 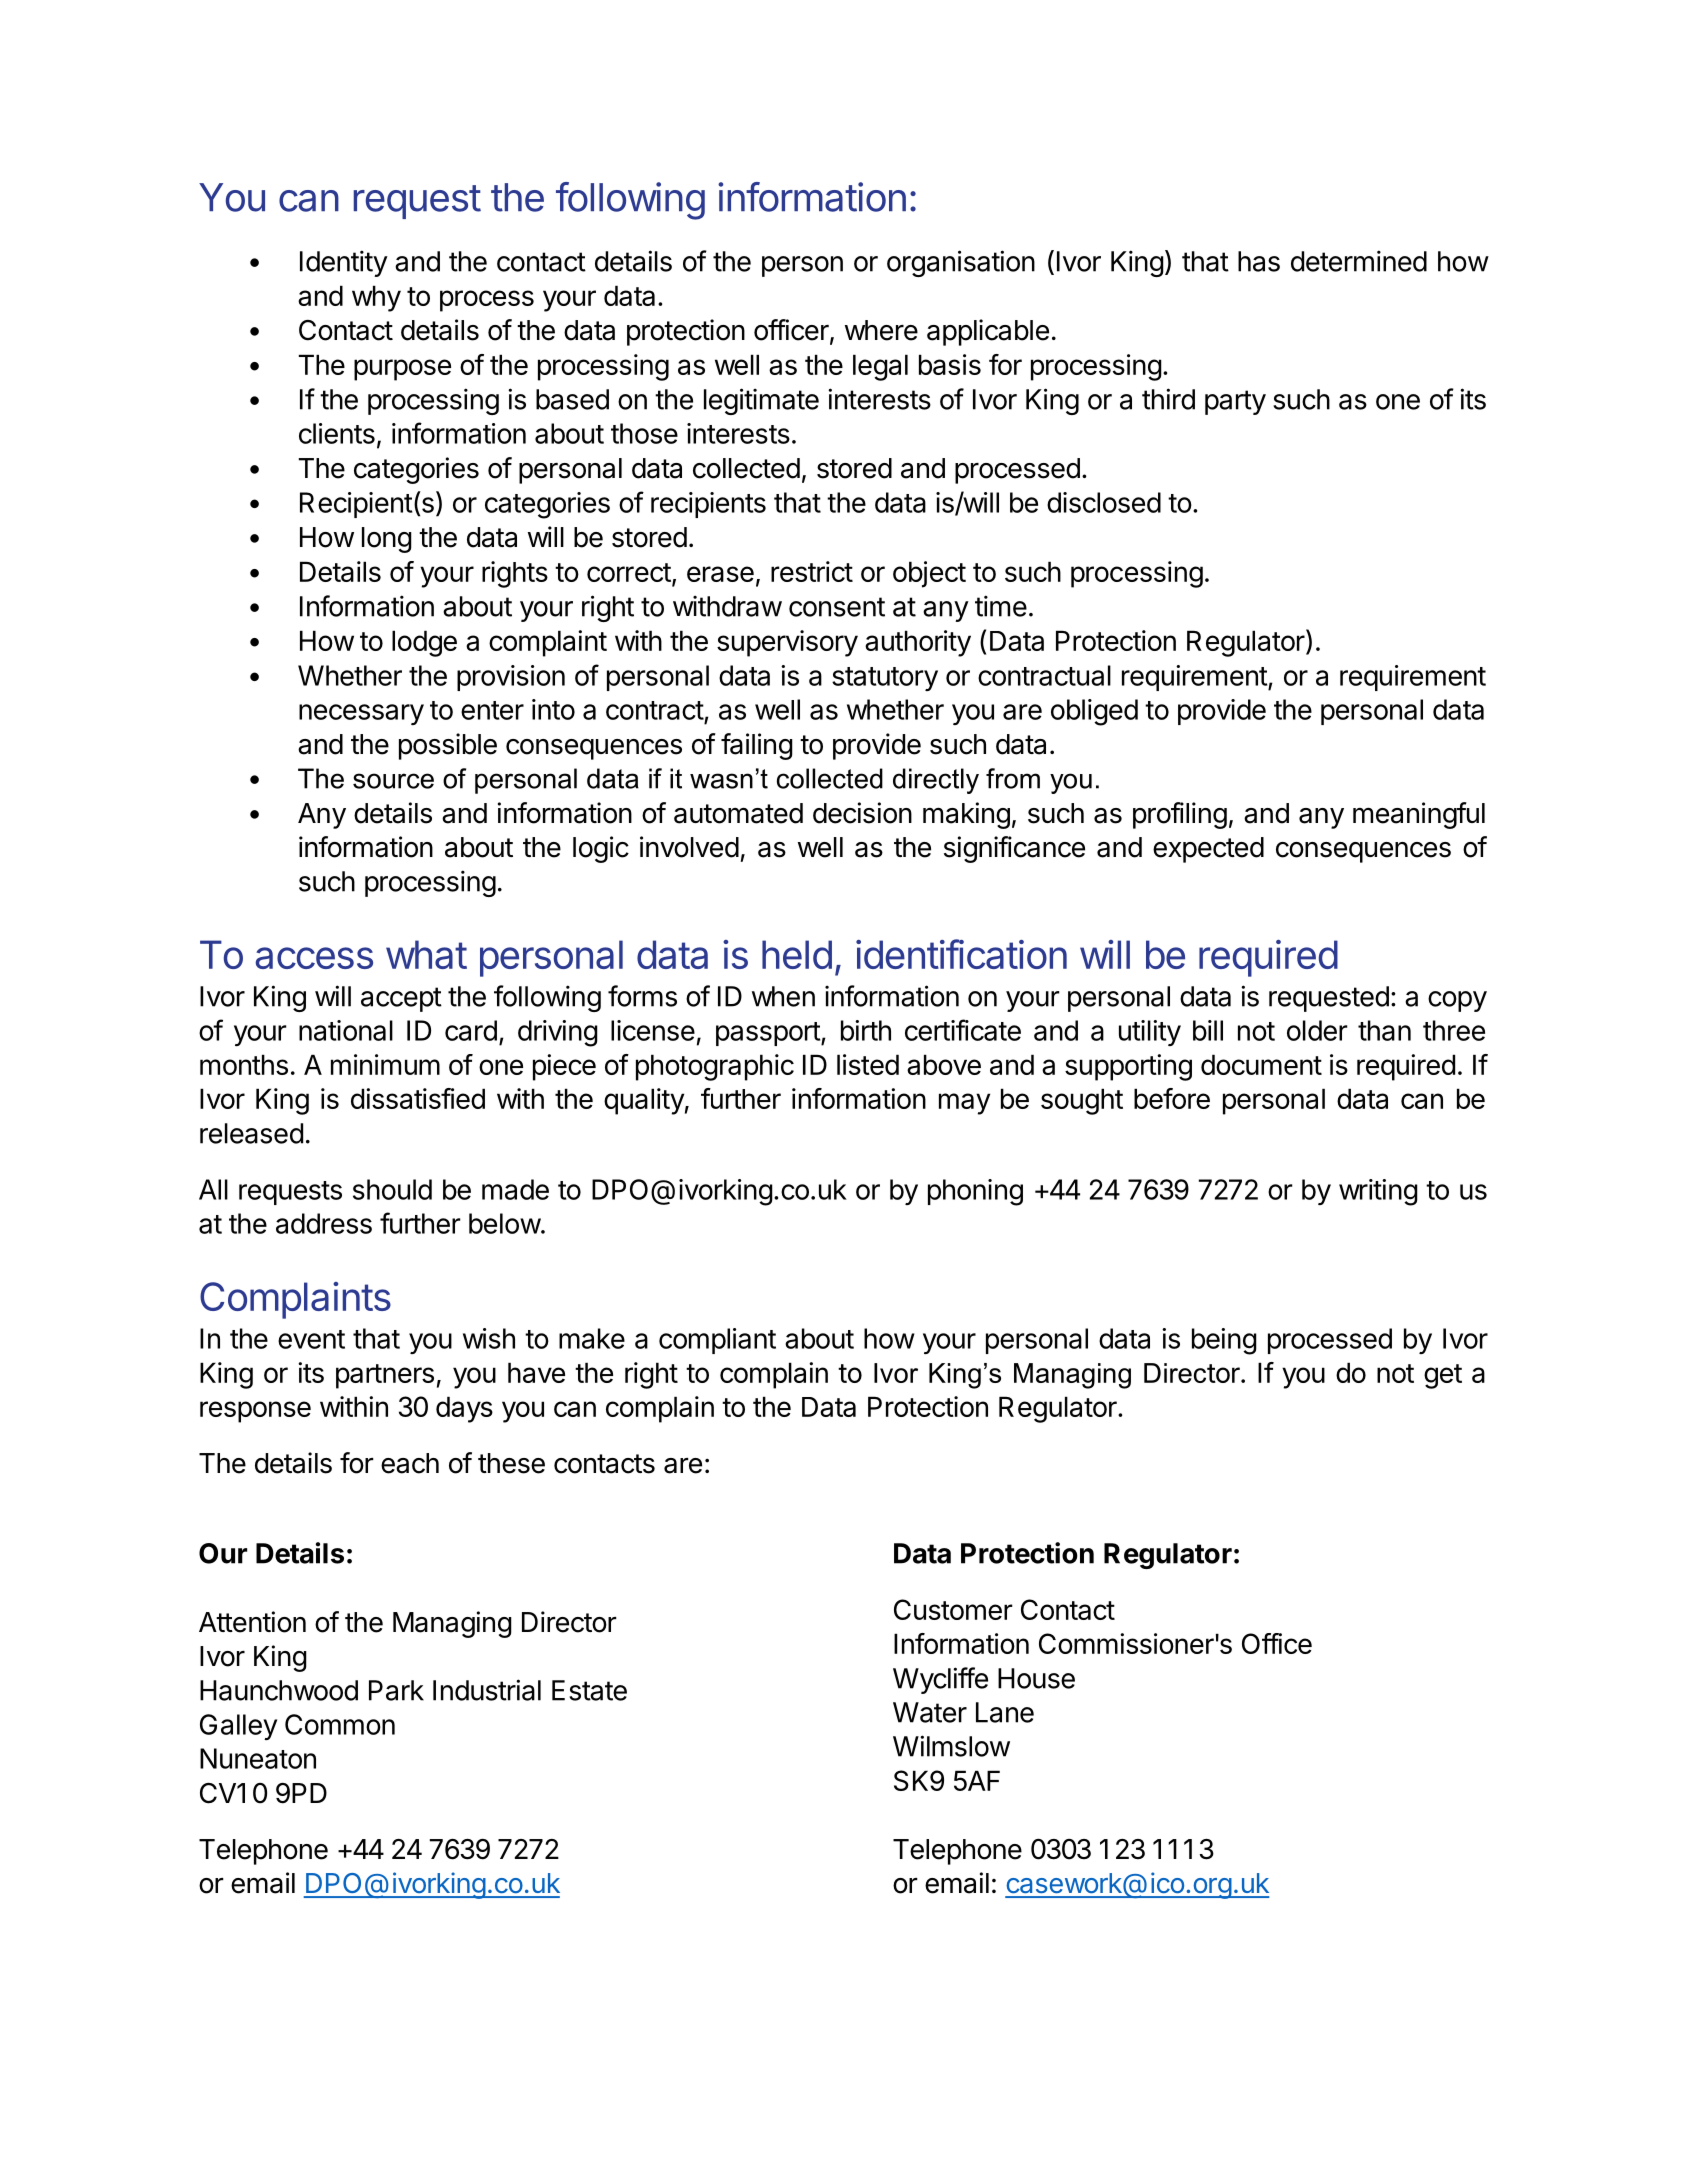 I want to click on writing, so click(x=1378, y=1192).
